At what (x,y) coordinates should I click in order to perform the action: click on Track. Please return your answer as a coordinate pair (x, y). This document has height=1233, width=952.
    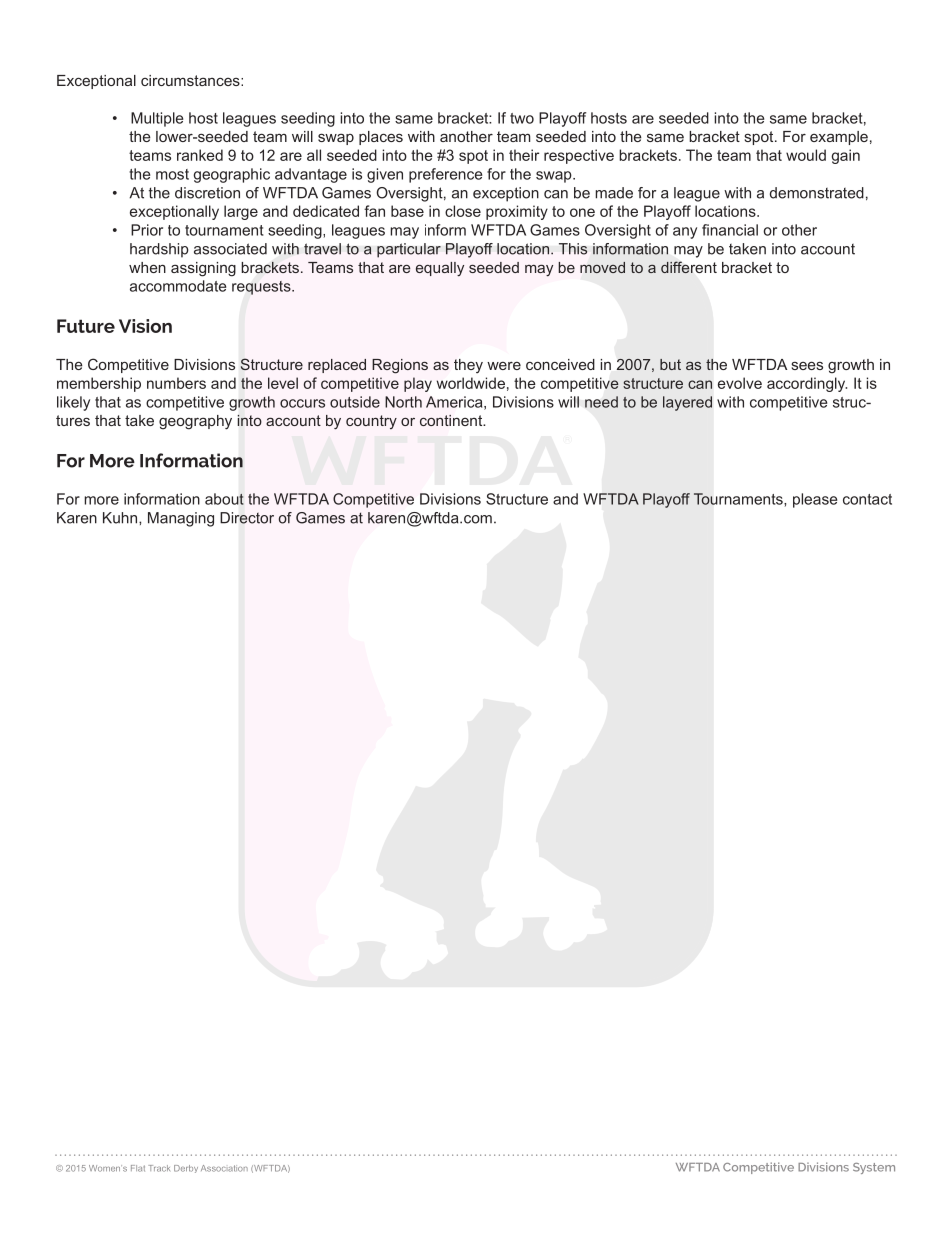
    Looking at the image, I should click on (159, 1168).
